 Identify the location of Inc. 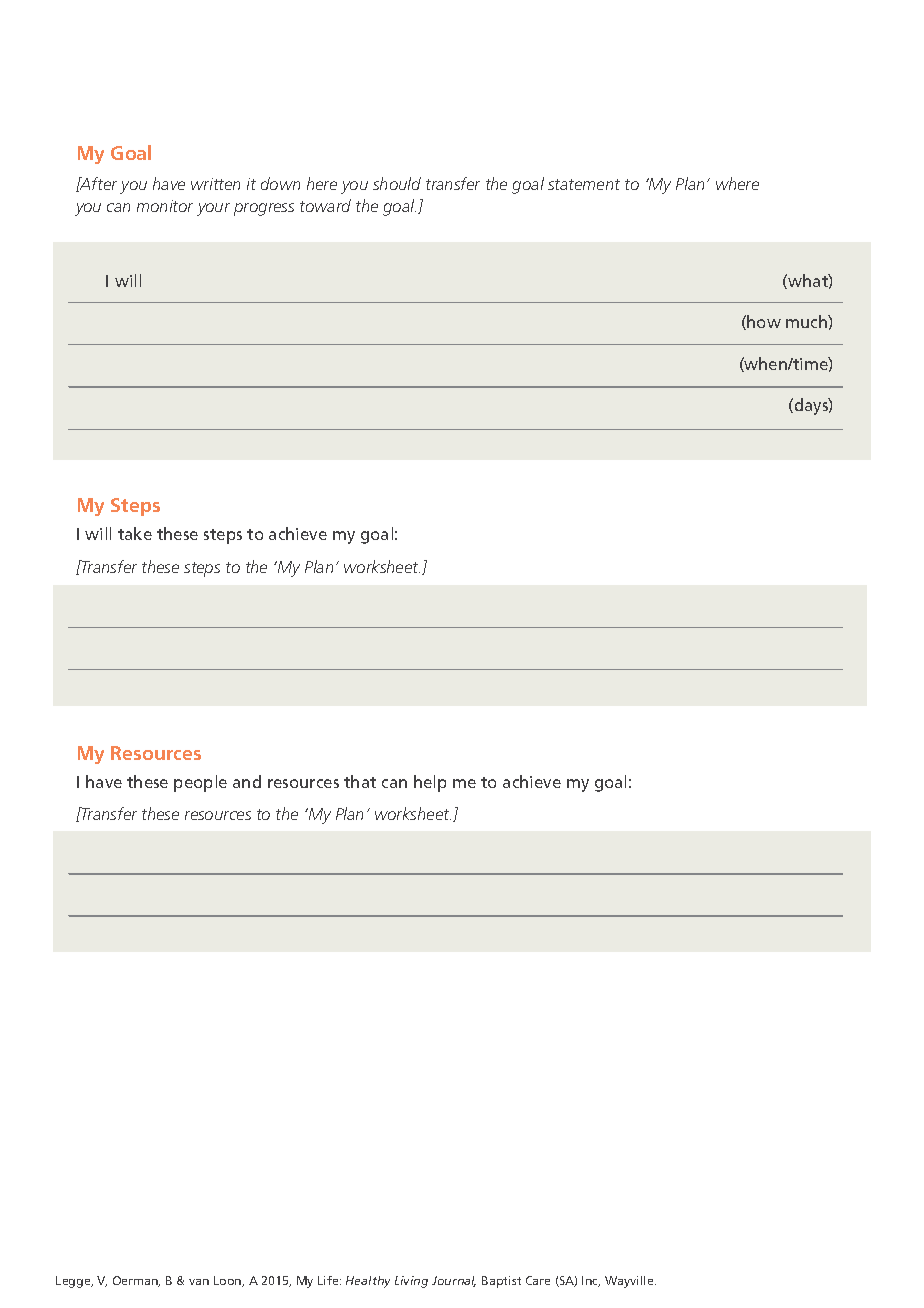
(591, 1281).
